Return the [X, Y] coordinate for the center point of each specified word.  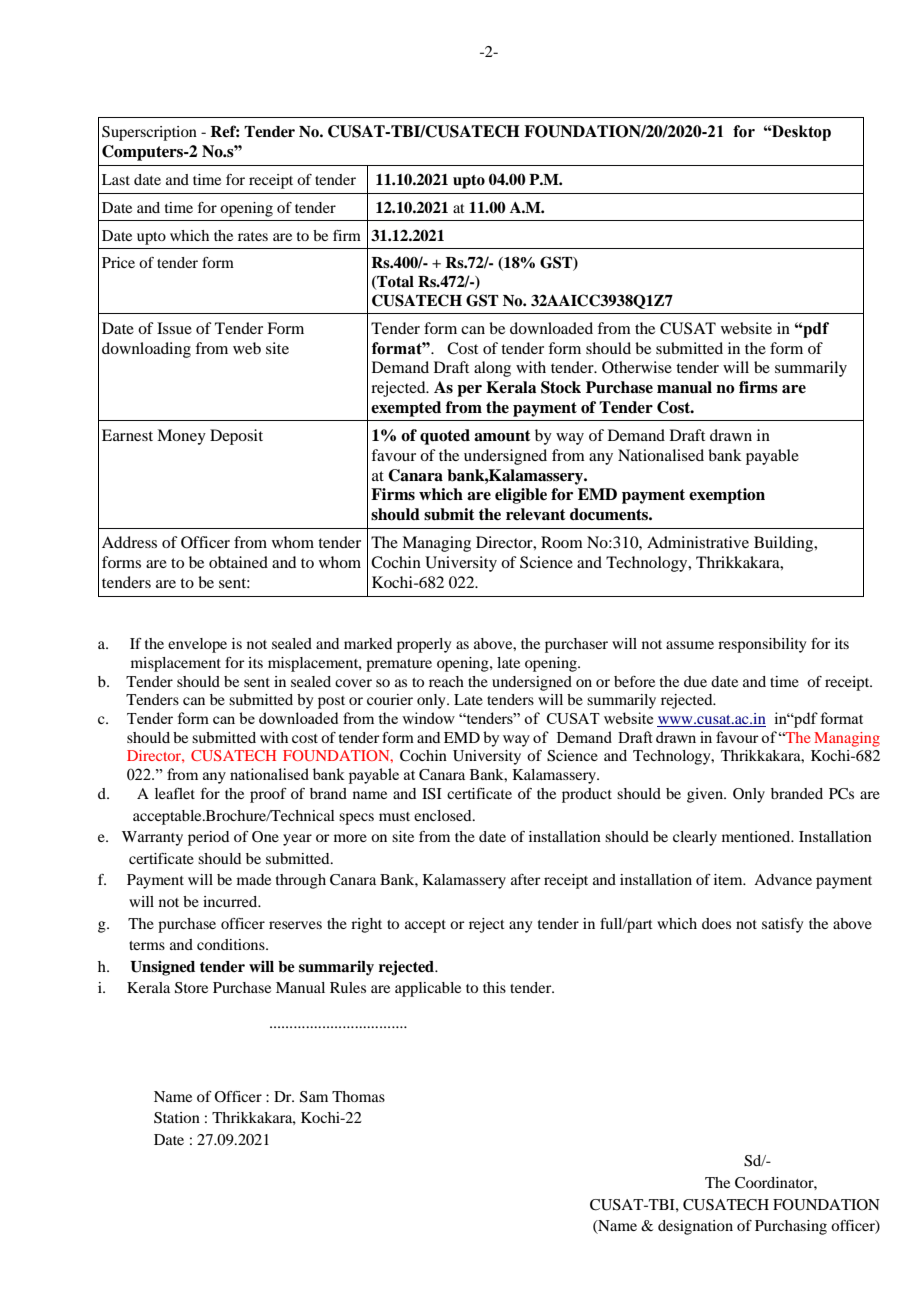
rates [253, 236]
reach [446, 681]
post [331, 702]
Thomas [358, 1096]
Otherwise [637, 367]
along [492, 369]
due [695, 681]
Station [177, 1118]
